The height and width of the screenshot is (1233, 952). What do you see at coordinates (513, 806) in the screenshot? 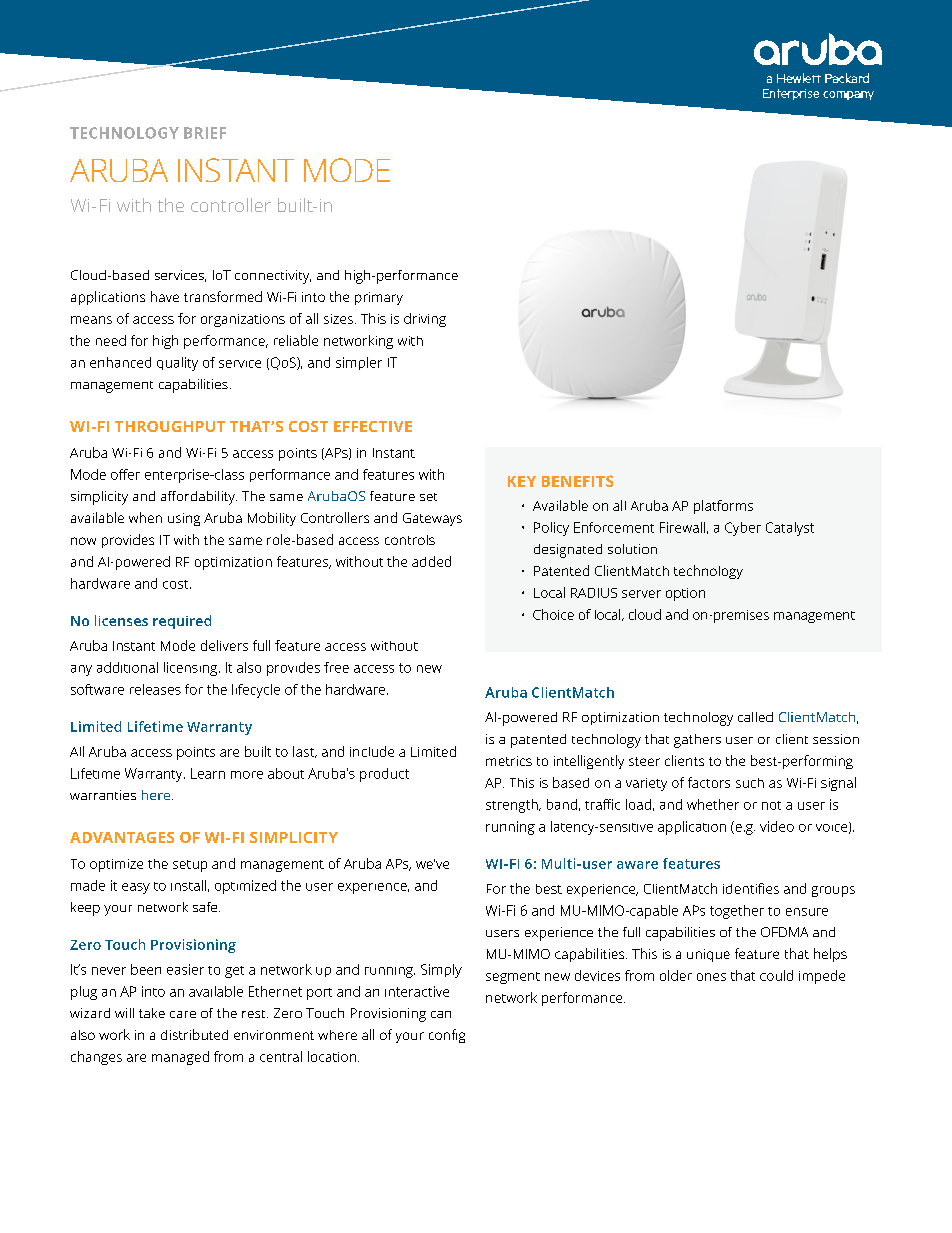
I see `strength` at bounding box center [513, 806].
